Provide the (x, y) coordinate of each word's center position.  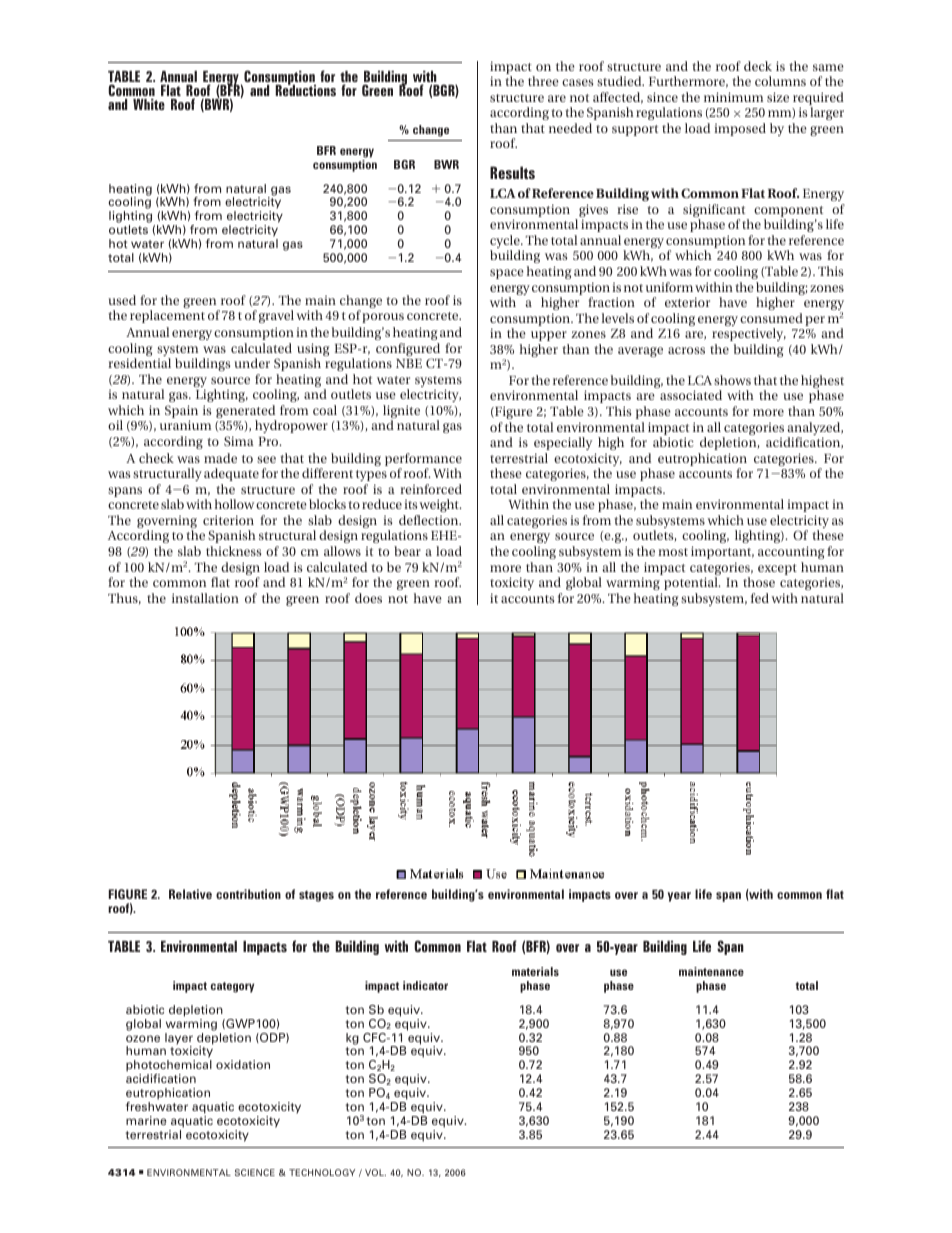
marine (146, 1120)
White (149, 104)
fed (760, 598)
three (543, 81)
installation (205, 598)
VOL (375, 1172)
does (368, 598)
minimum (733, 97)
